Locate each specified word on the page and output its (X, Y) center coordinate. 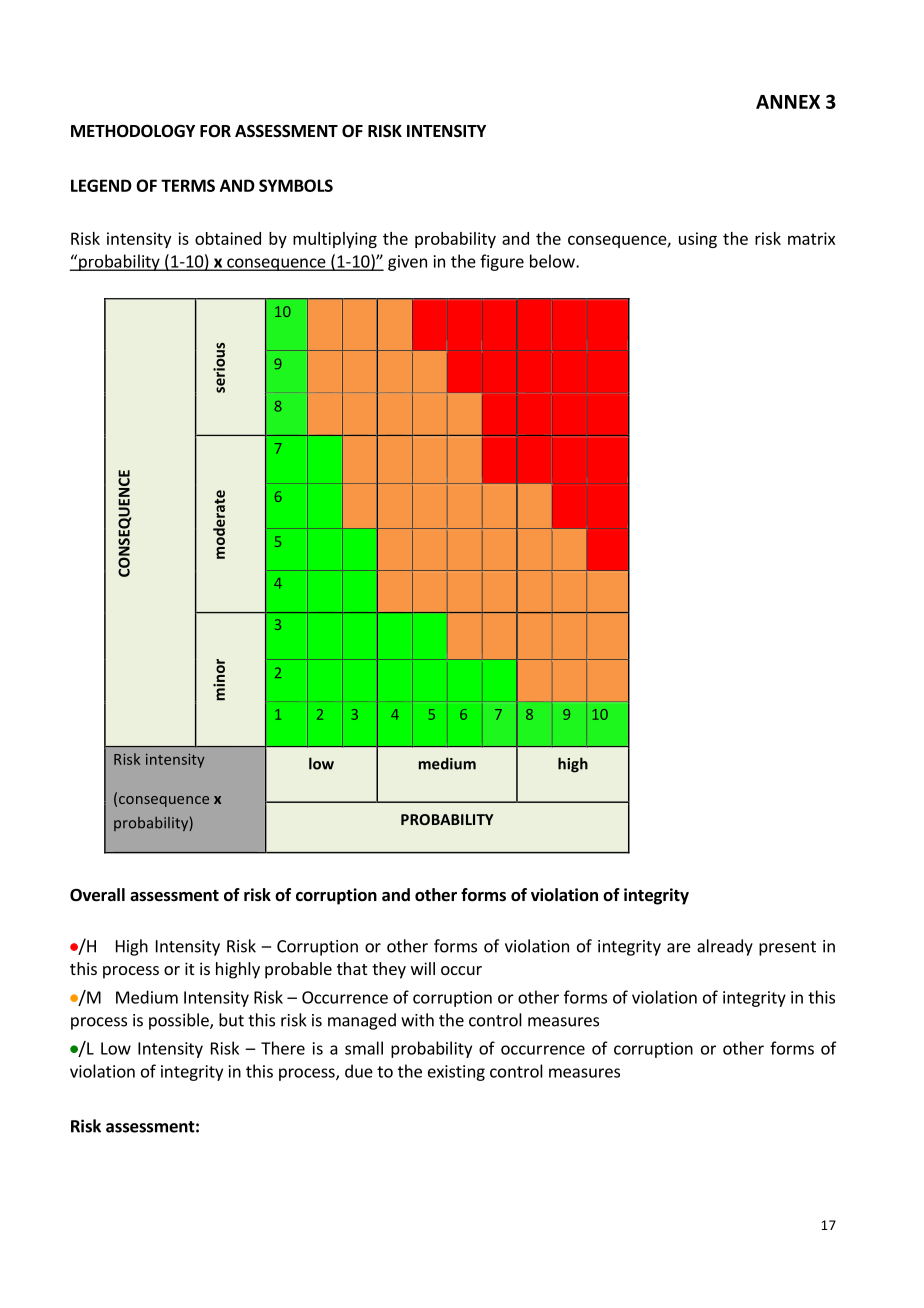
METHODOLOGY (133, 131)
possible (180, 1021)
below (553, 261)
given (407, 263)
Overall (97, 895)
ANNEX (788, 102)
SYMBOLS (296, 185)
